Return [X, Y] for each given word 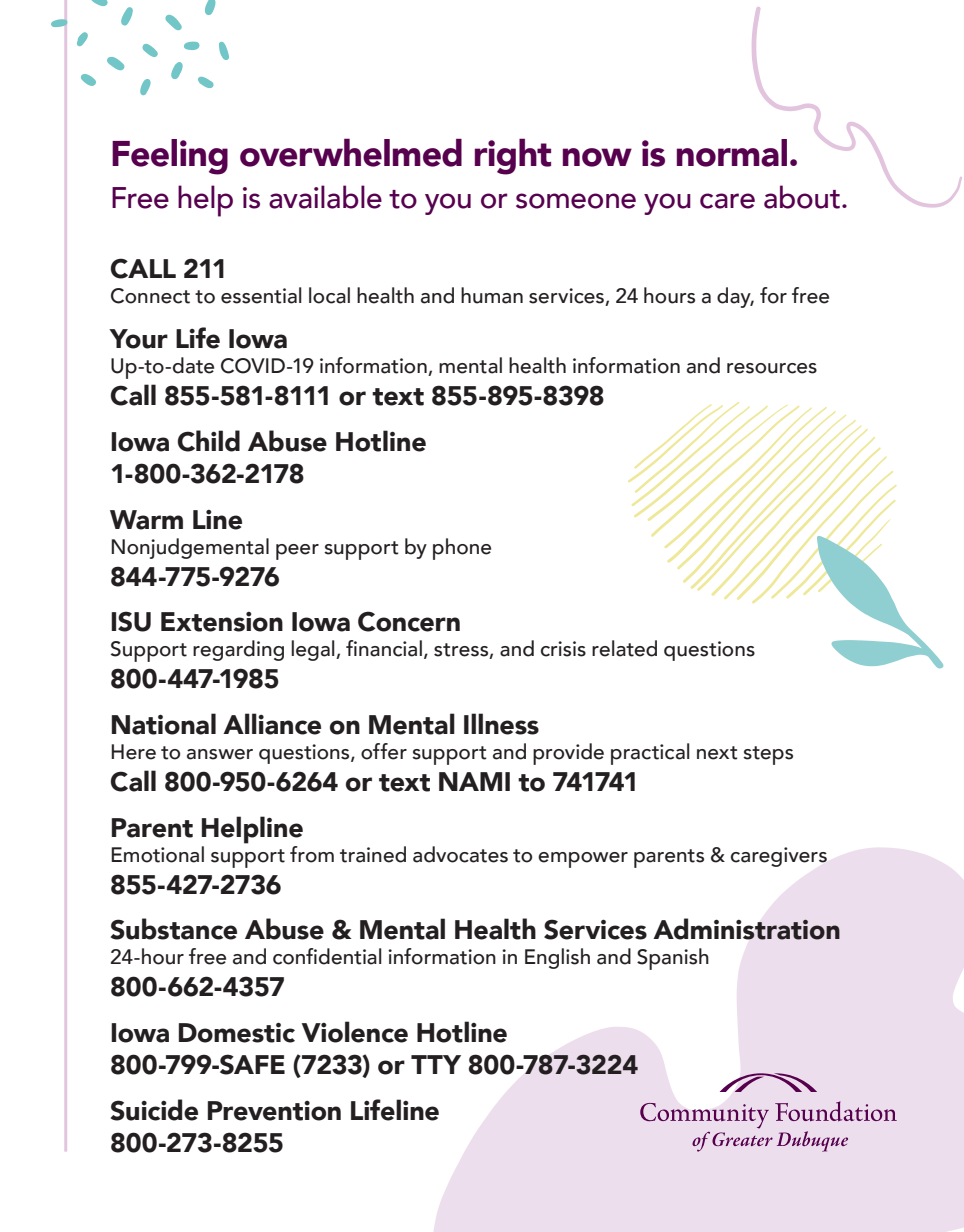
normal [732, 153]
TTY [436, 1064]
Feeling [170, 157]
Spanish [673, 959]
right [513, 156]
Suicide [154, 1110]
